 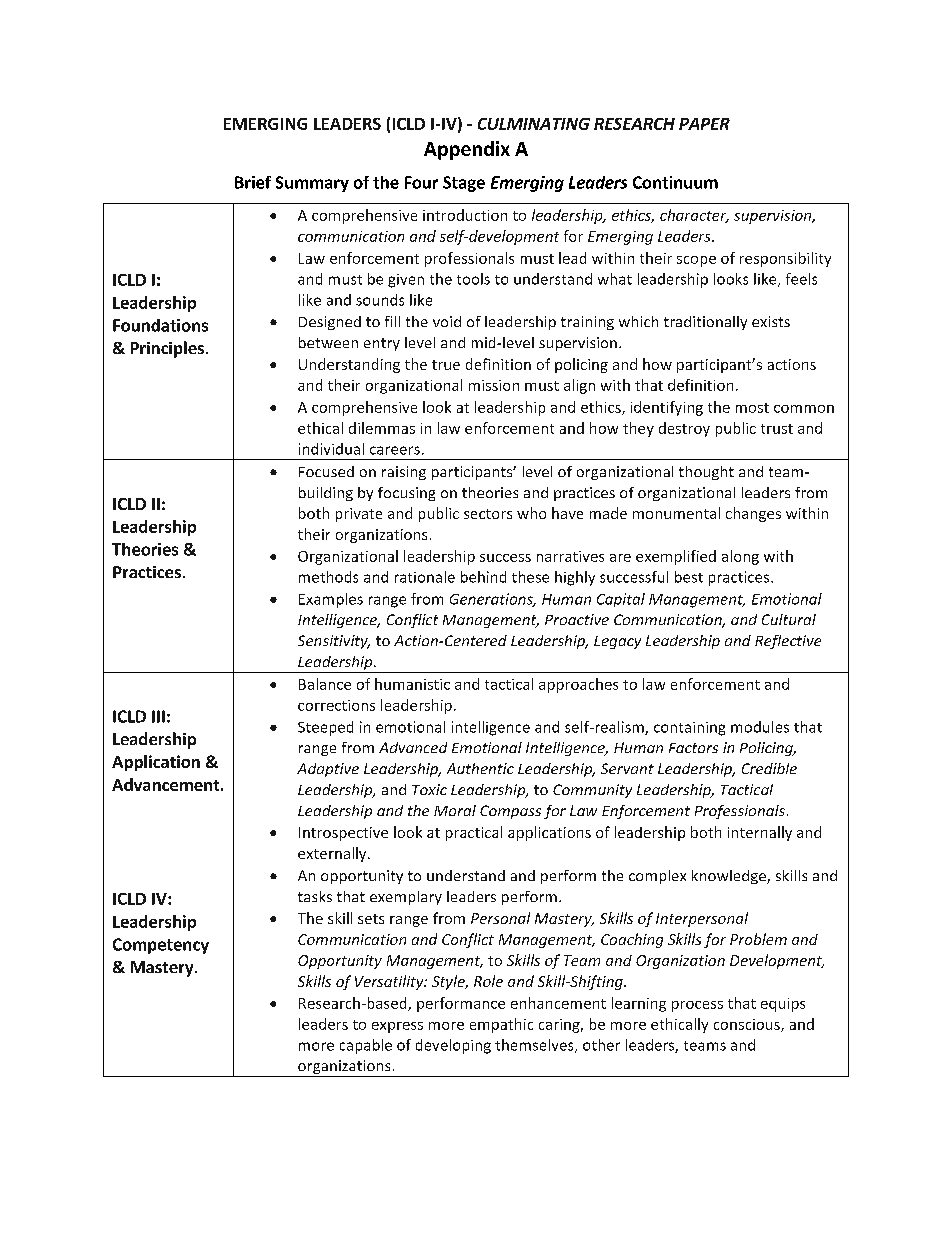 I want to click on Foundations, so click(x=160, y=325).
